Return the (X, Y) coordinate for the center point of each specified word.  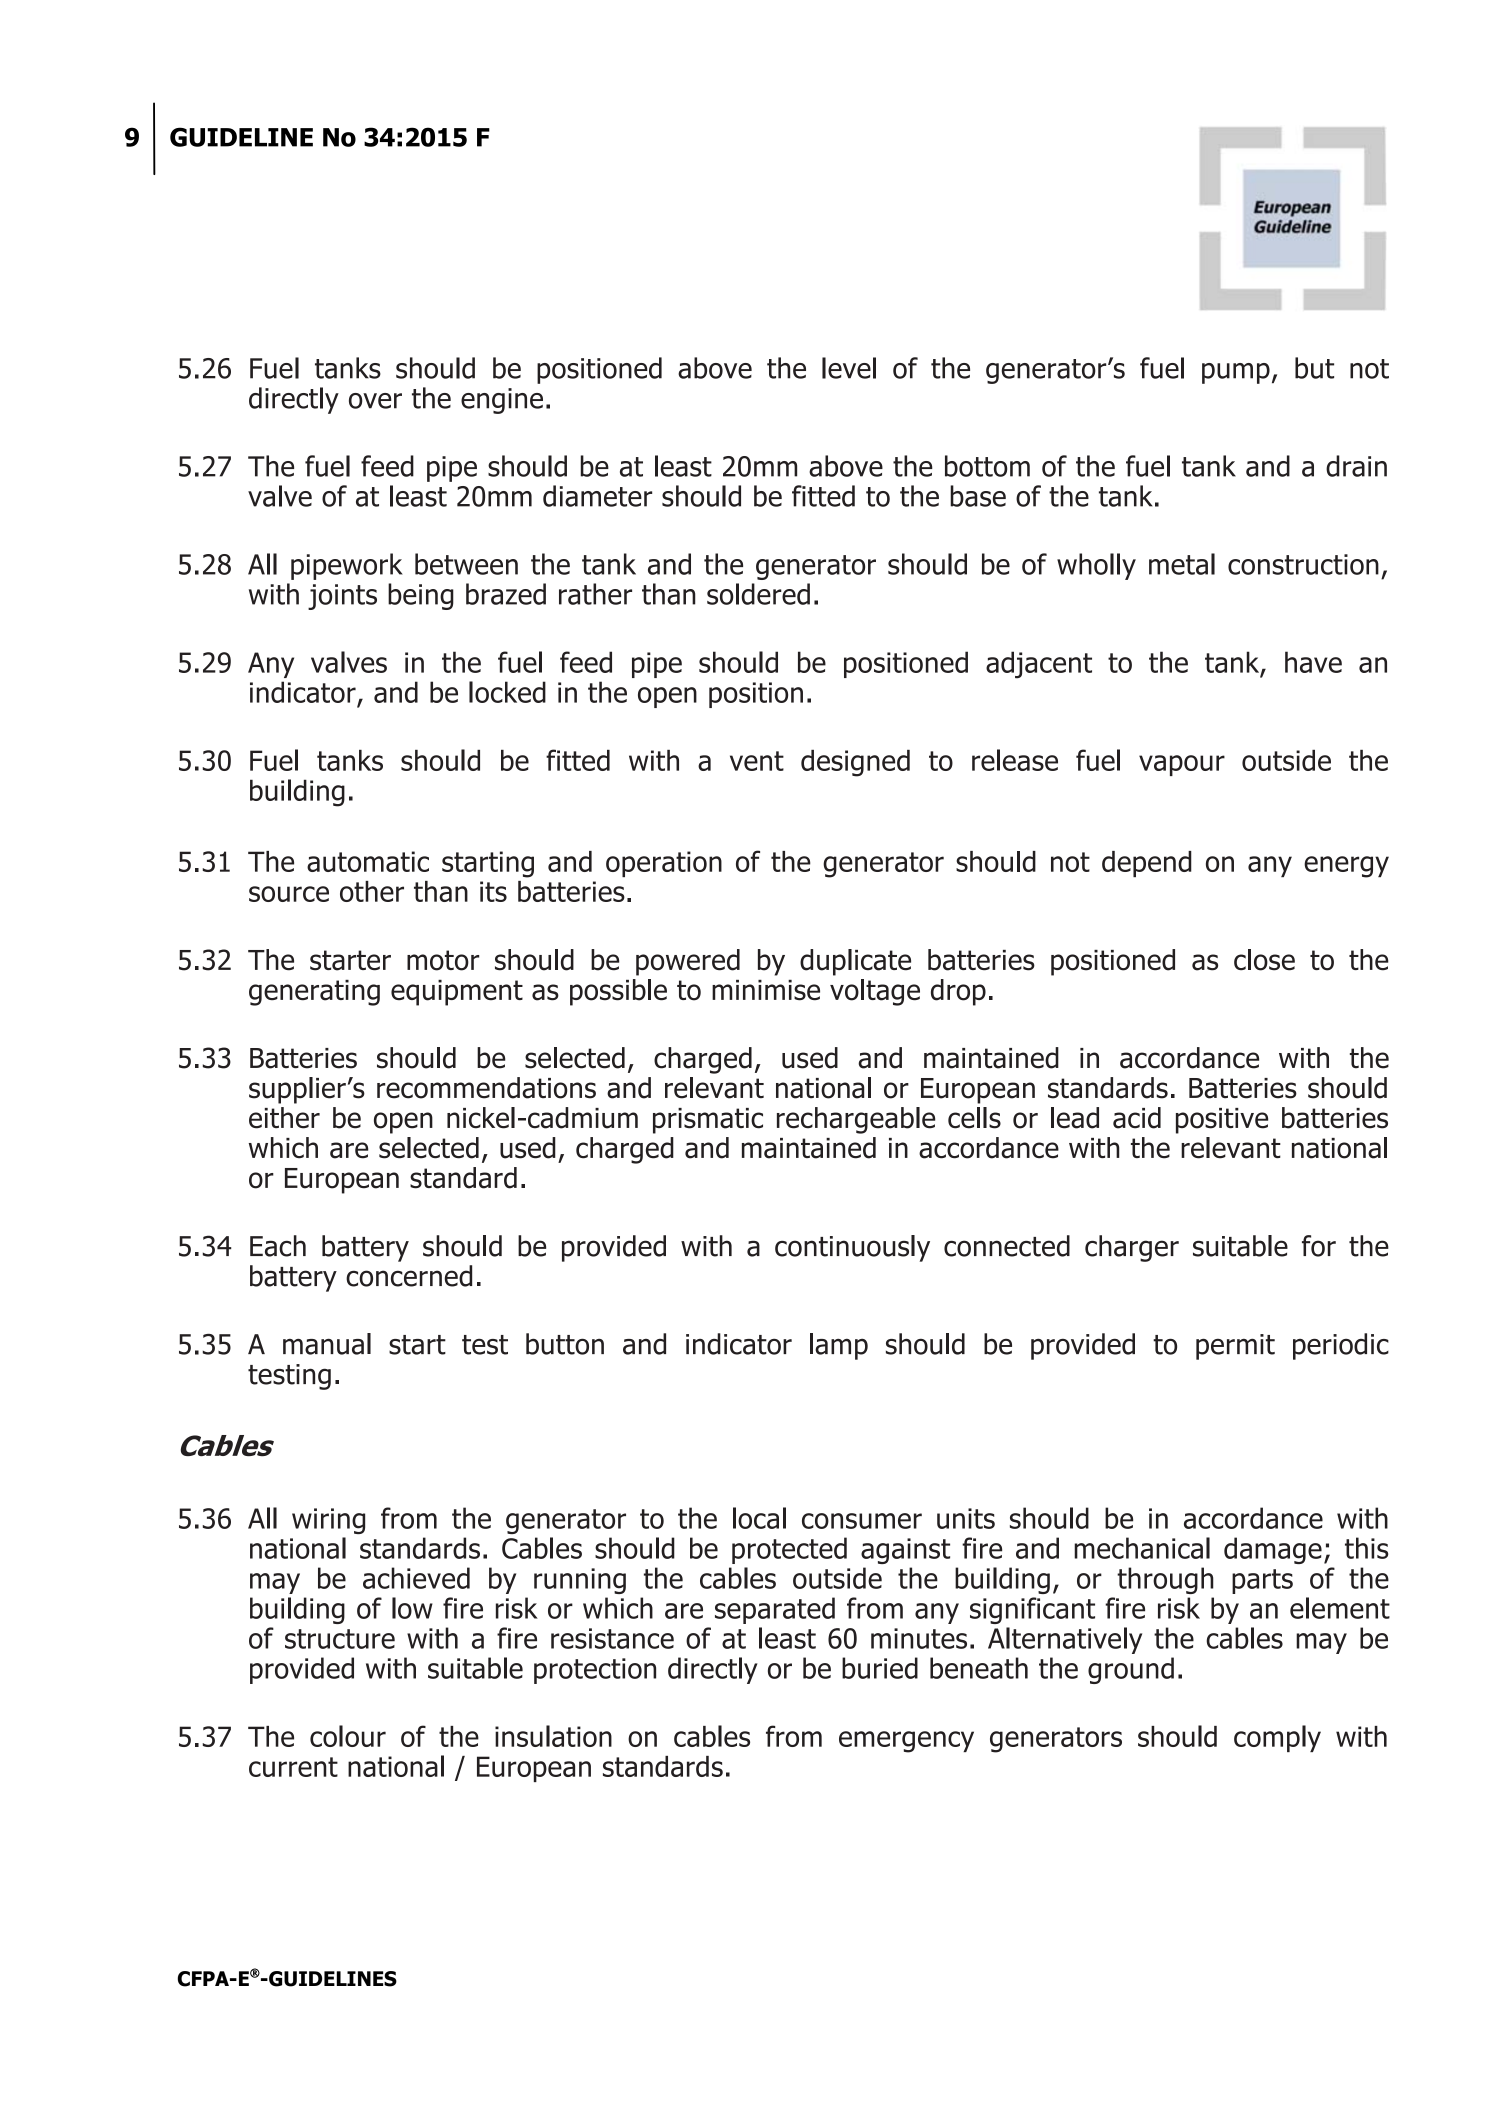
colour (348, 1736)
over (375, 401)
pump (1236, 373)
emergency (906, 1742)
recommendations (486, 1088)
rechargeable (856, 1120)
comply (1277, 1738)
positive (1222, 1121)
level (849, 368)
